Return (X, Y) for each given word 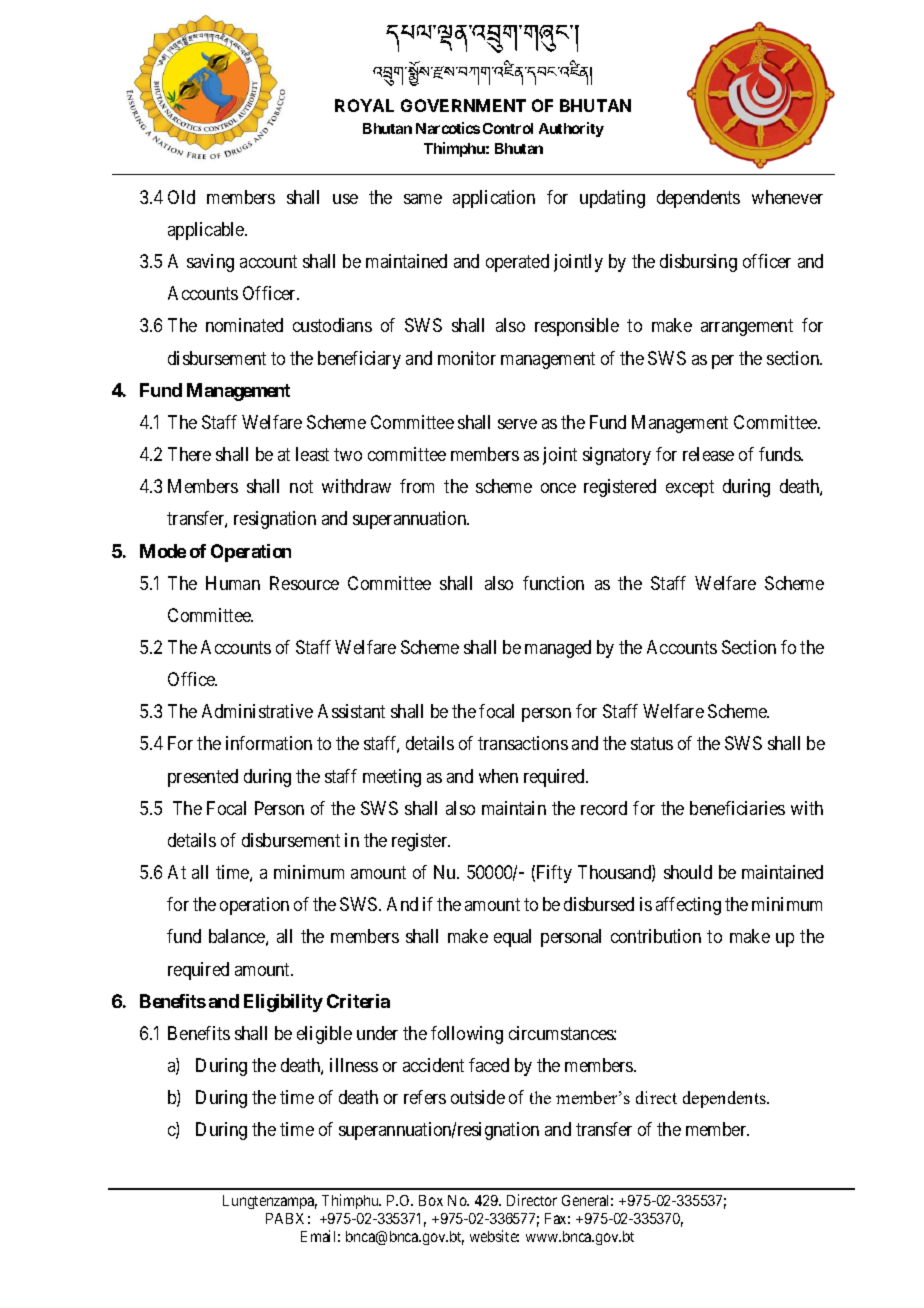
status (652, 744)
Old (181, 197)
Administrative (257, 711)
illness (354, 1065)
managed (558, 649)
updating (612, 199)
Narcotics (448, 128)
